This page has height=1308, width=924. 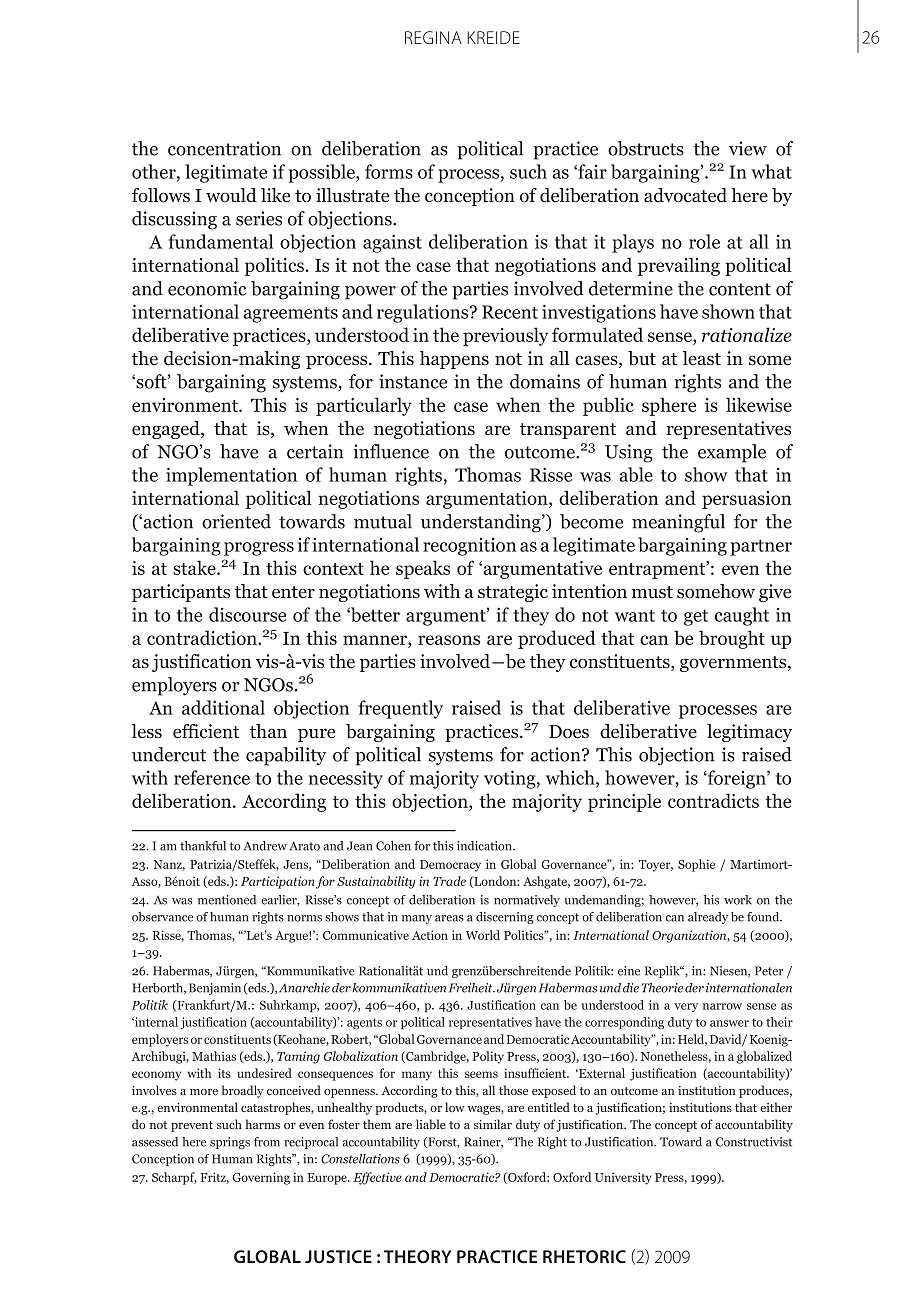 What do you see at coordinates (510, 312) in the page?
I see `Recent` at bounding box center [510, 312].
